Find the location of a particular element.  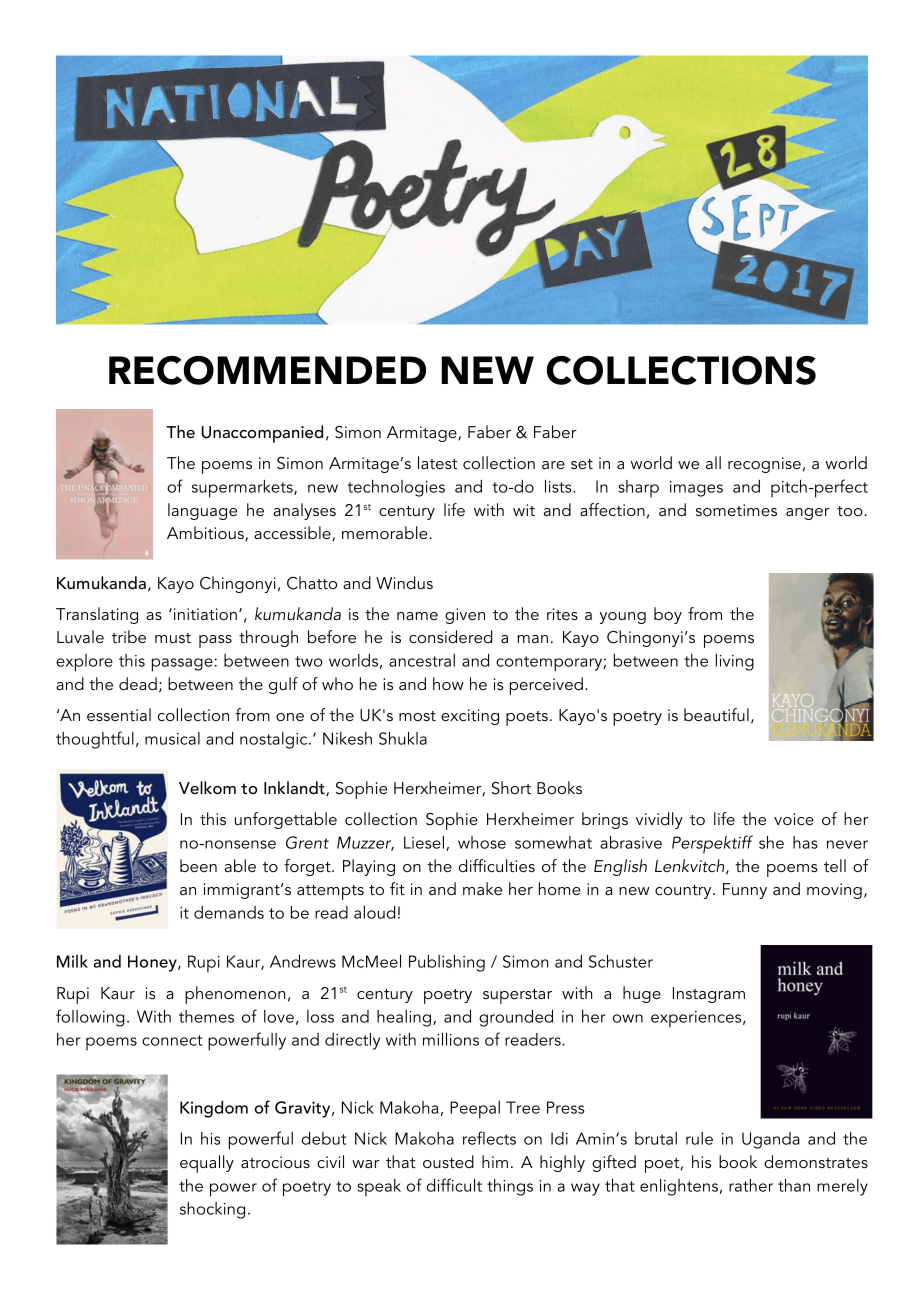

themes is located at coordinates (206, 1016).
